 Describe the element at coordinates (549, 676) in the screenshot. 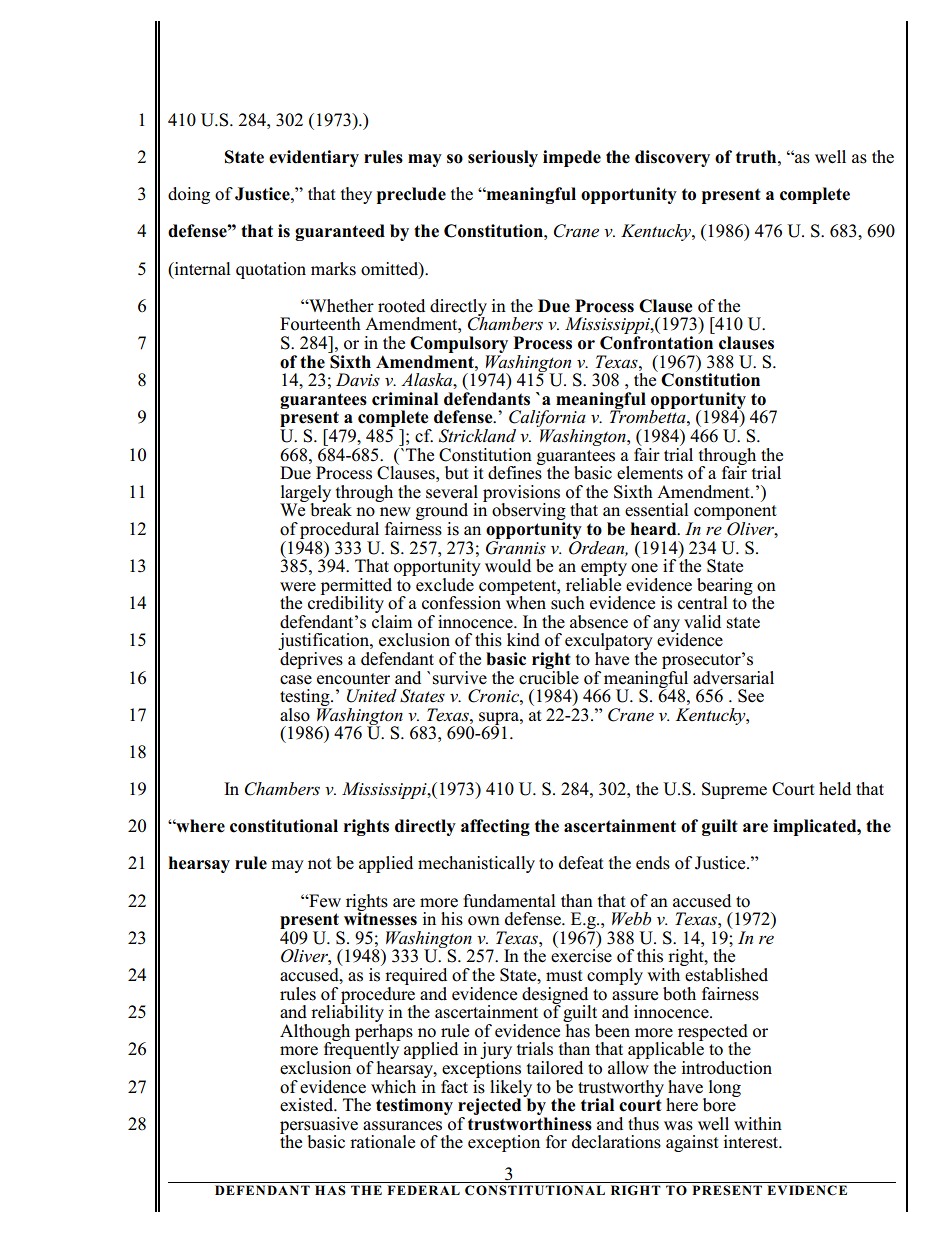

I see `crucible` at that location.
